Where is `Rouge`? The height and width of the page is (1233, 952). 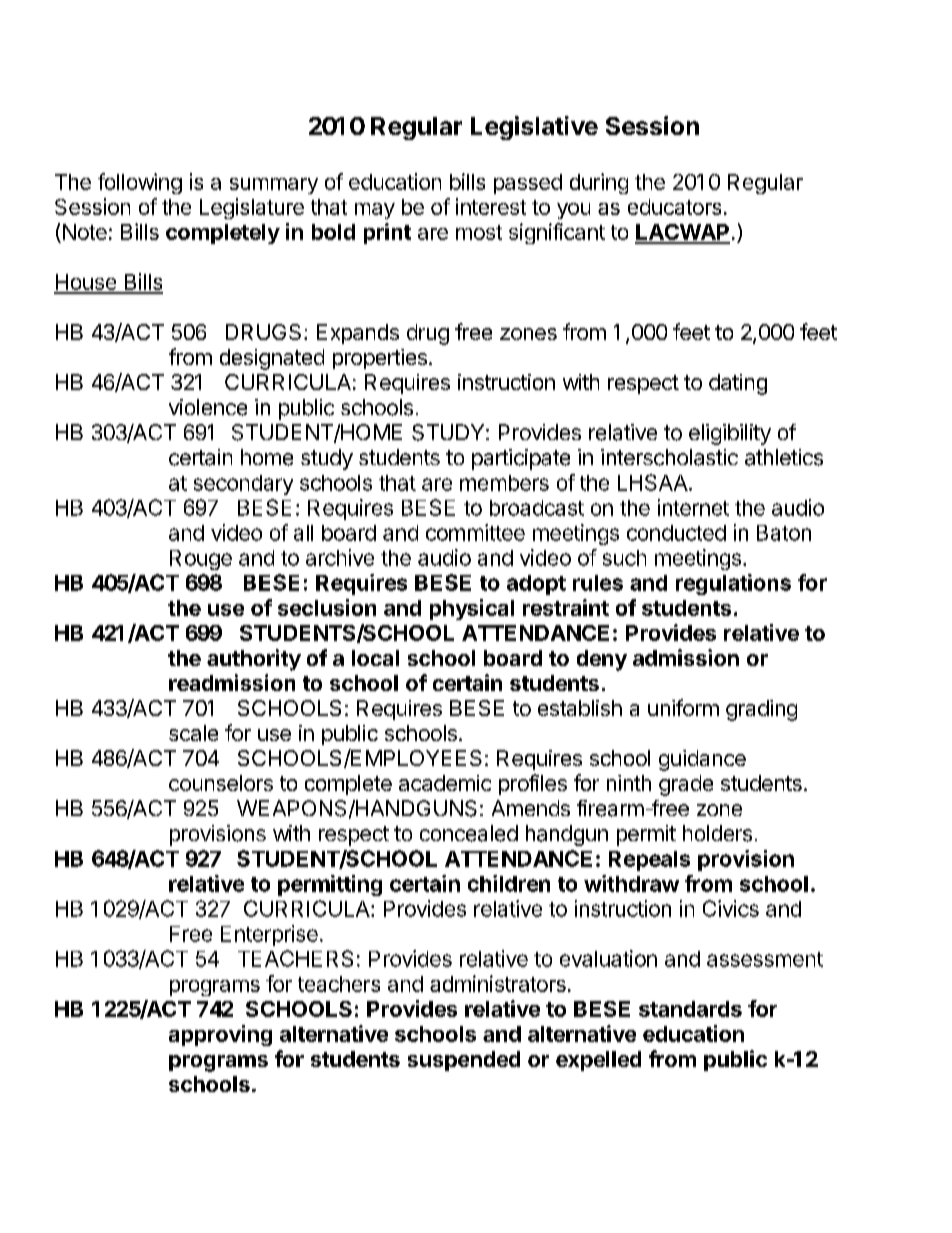 Rouge is located at coordinates (201, 560).
